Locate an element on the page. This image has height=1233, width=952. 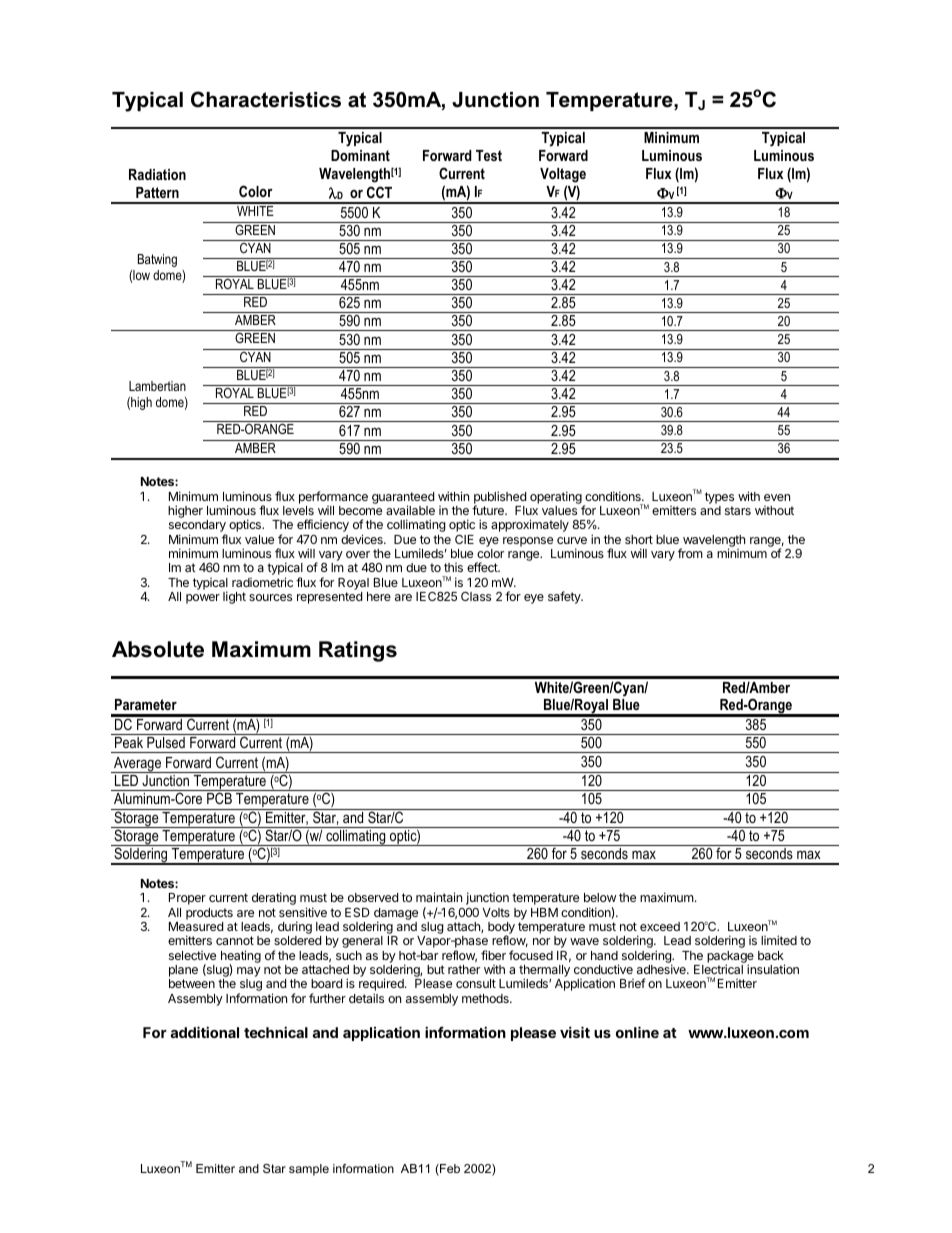
power is located at coordinates (203, 599).
